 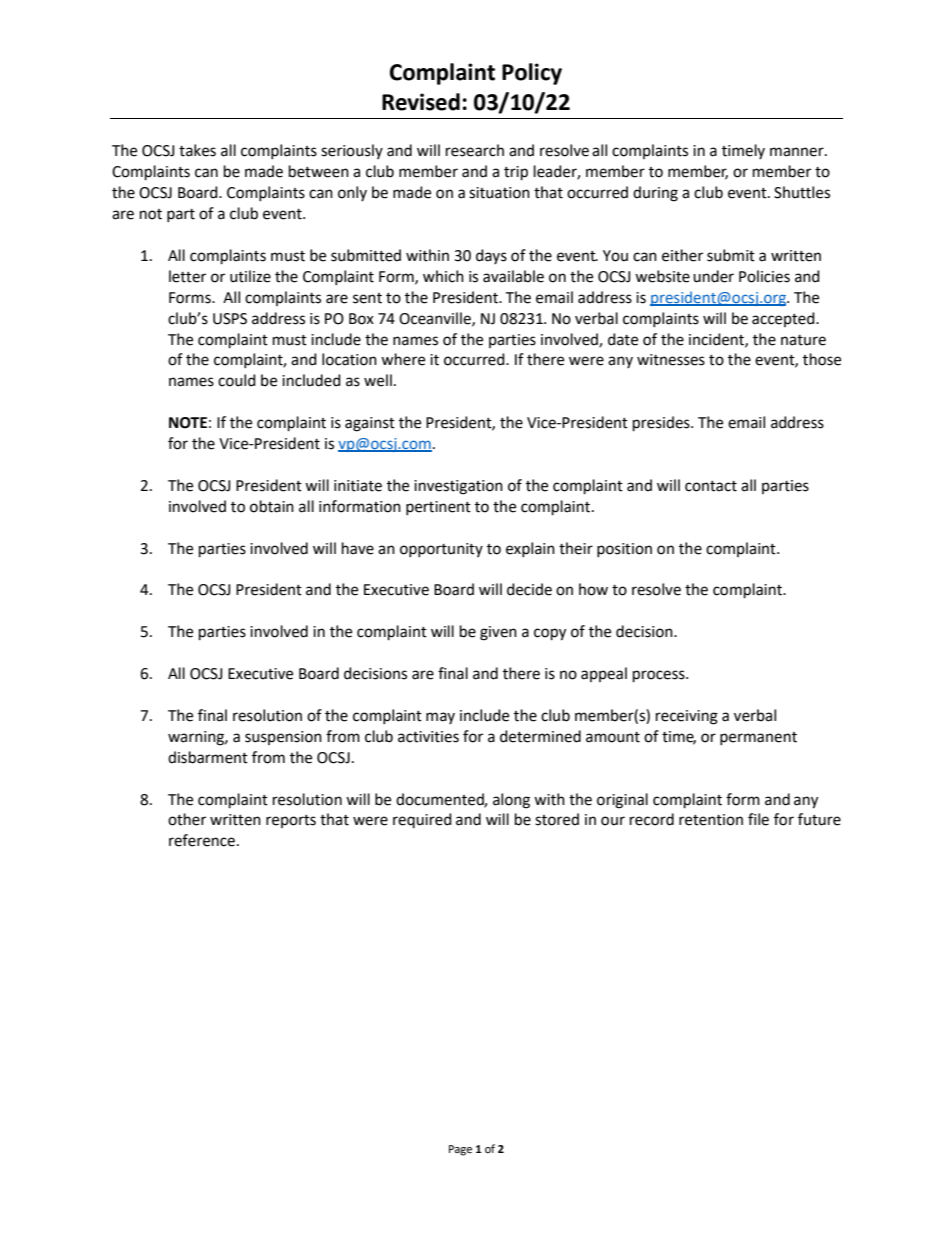 What do you see at coordinates (532, 74) in the image?
I see `Policy` at bounding box center [532, 74].
